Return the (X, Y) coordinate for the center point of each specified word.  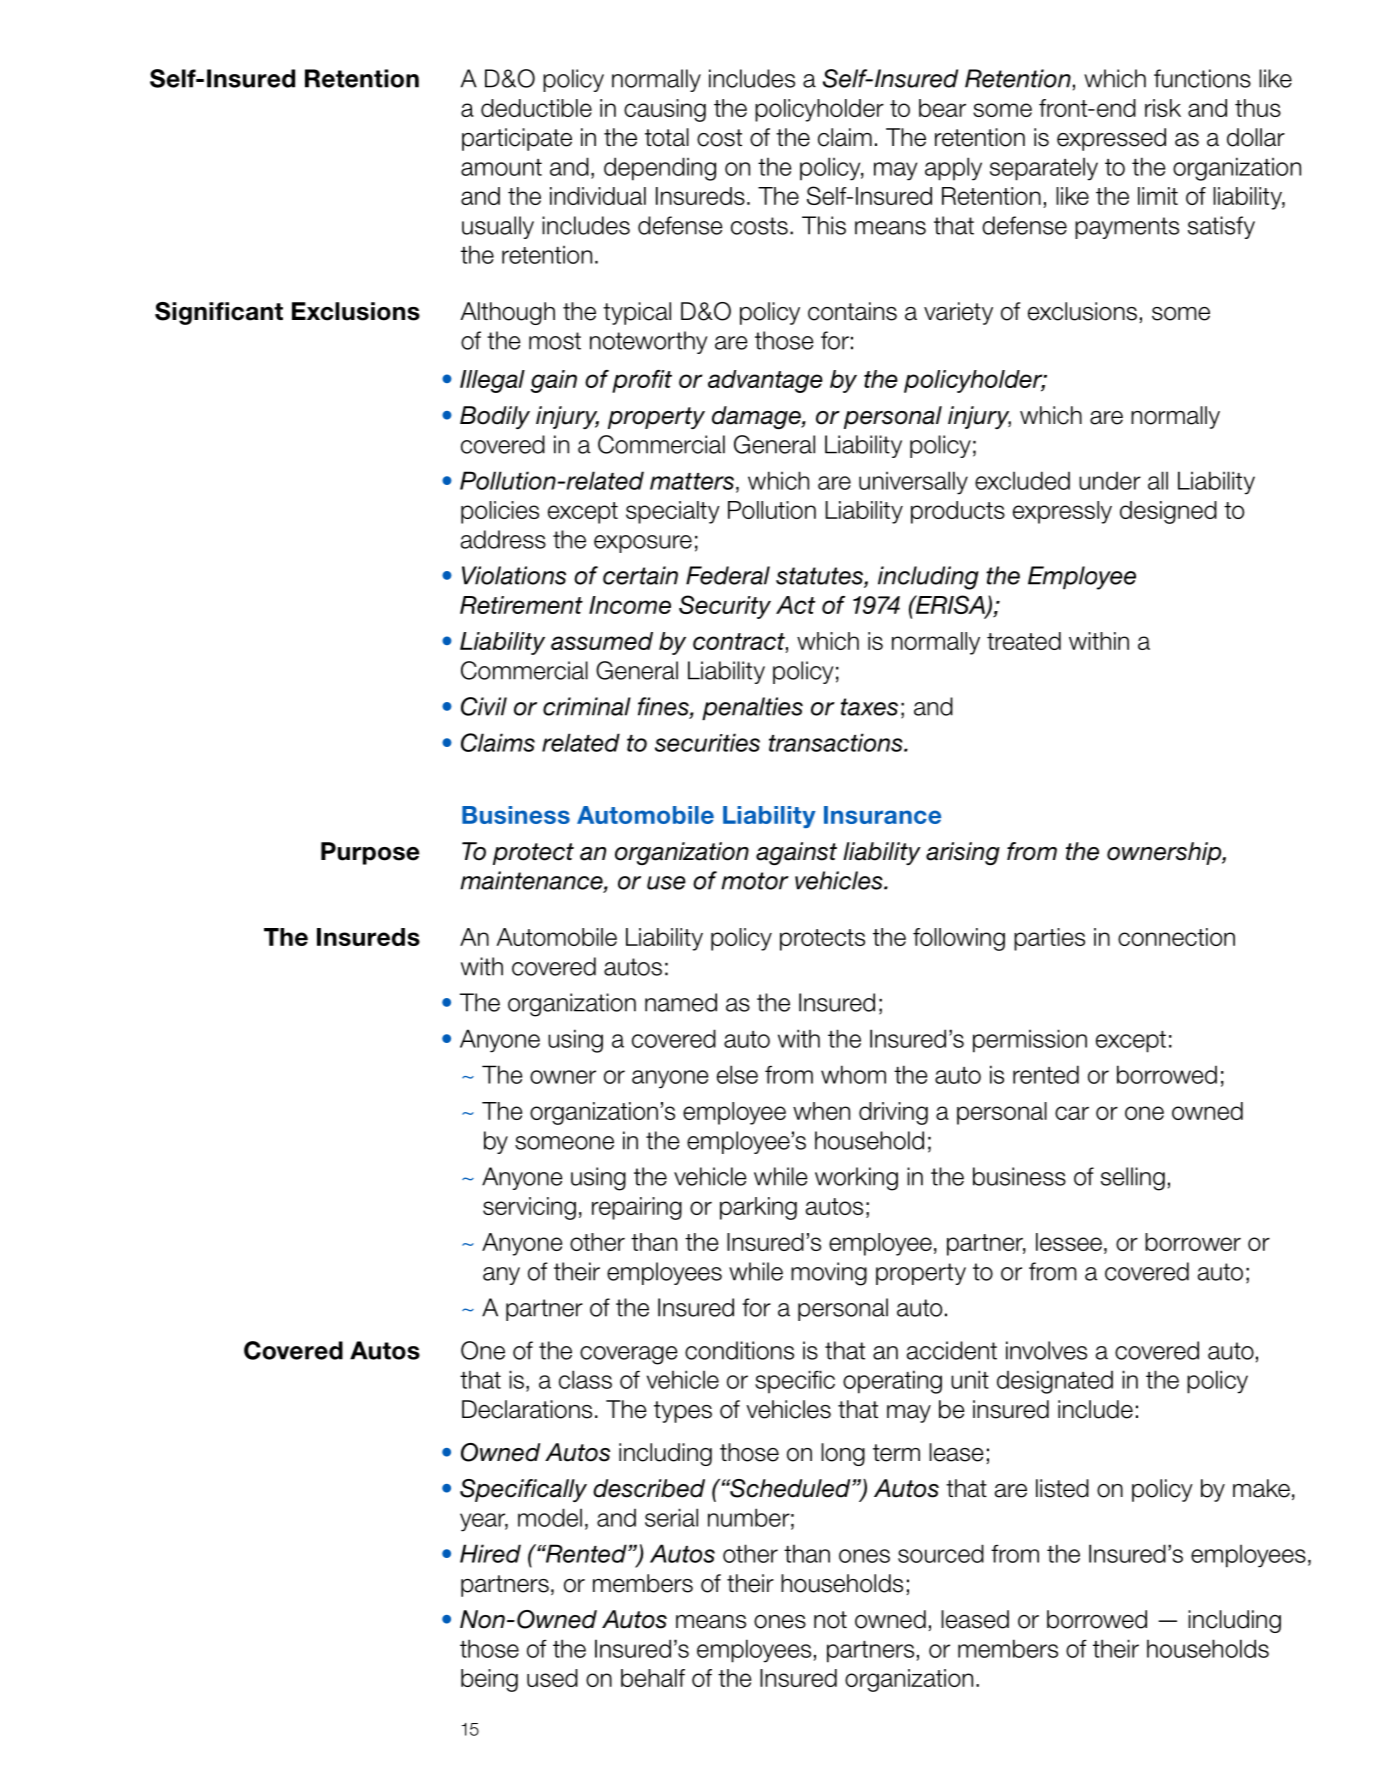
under (1110, 481)
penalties (752, 708)
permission (1030, 1041)
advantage (765, 381)
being (489, 1680)
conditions (739, 1350)
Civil (484, 706)
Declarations (527, 1409)
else (737, 1074)
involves (1046, 1350)
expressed (1111, 139)
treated (1024, 641)
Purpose (370, 853)
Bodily (495, 417)
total (667, 137)
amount (501, 167)
